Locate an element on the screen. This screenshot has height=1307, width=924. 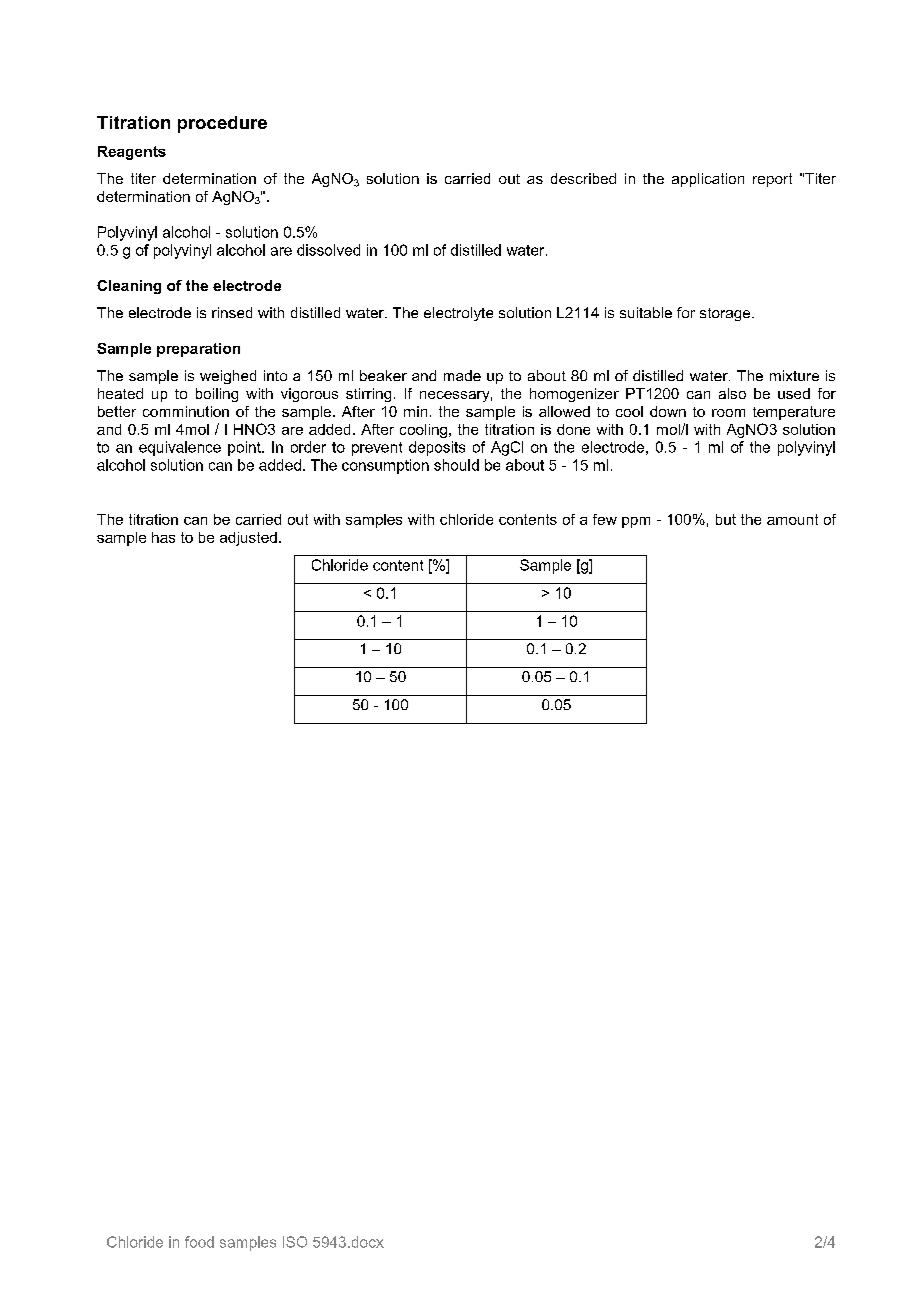
ISO is located at coordinates (295, 1242).
